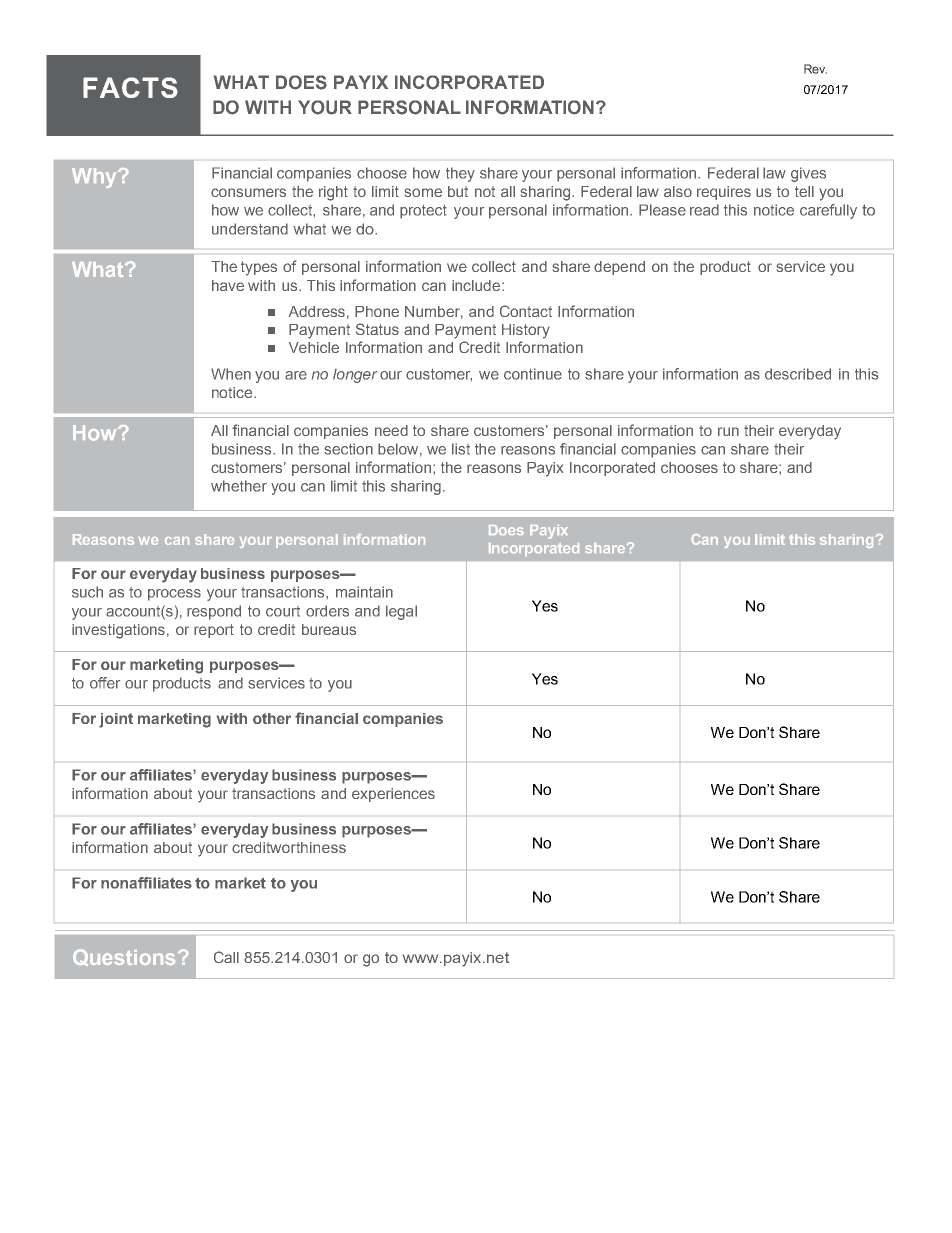 This screenshot has height=1233, width=952. I want to click on whether, so click(239, 486).
